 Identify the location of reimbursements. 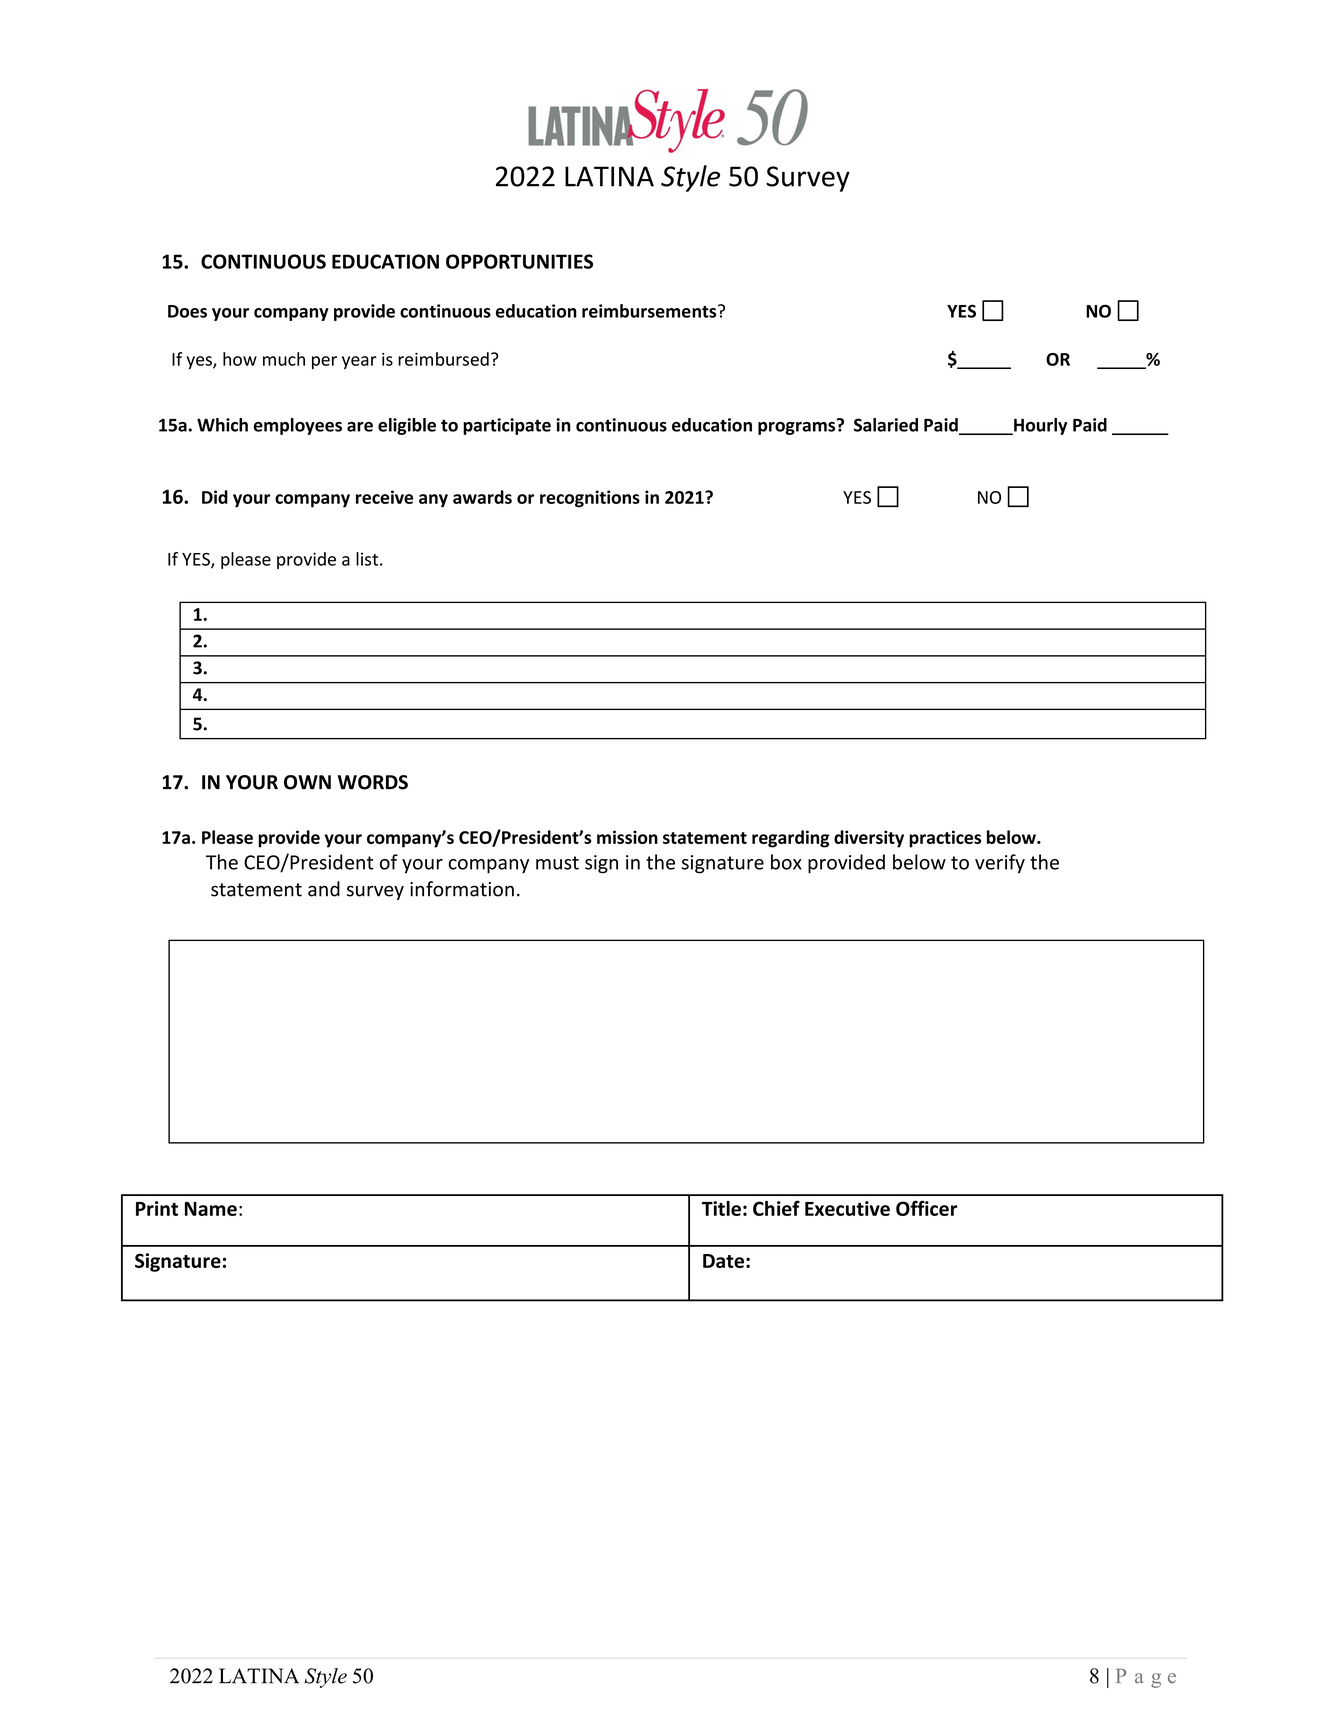
(650, 311).
